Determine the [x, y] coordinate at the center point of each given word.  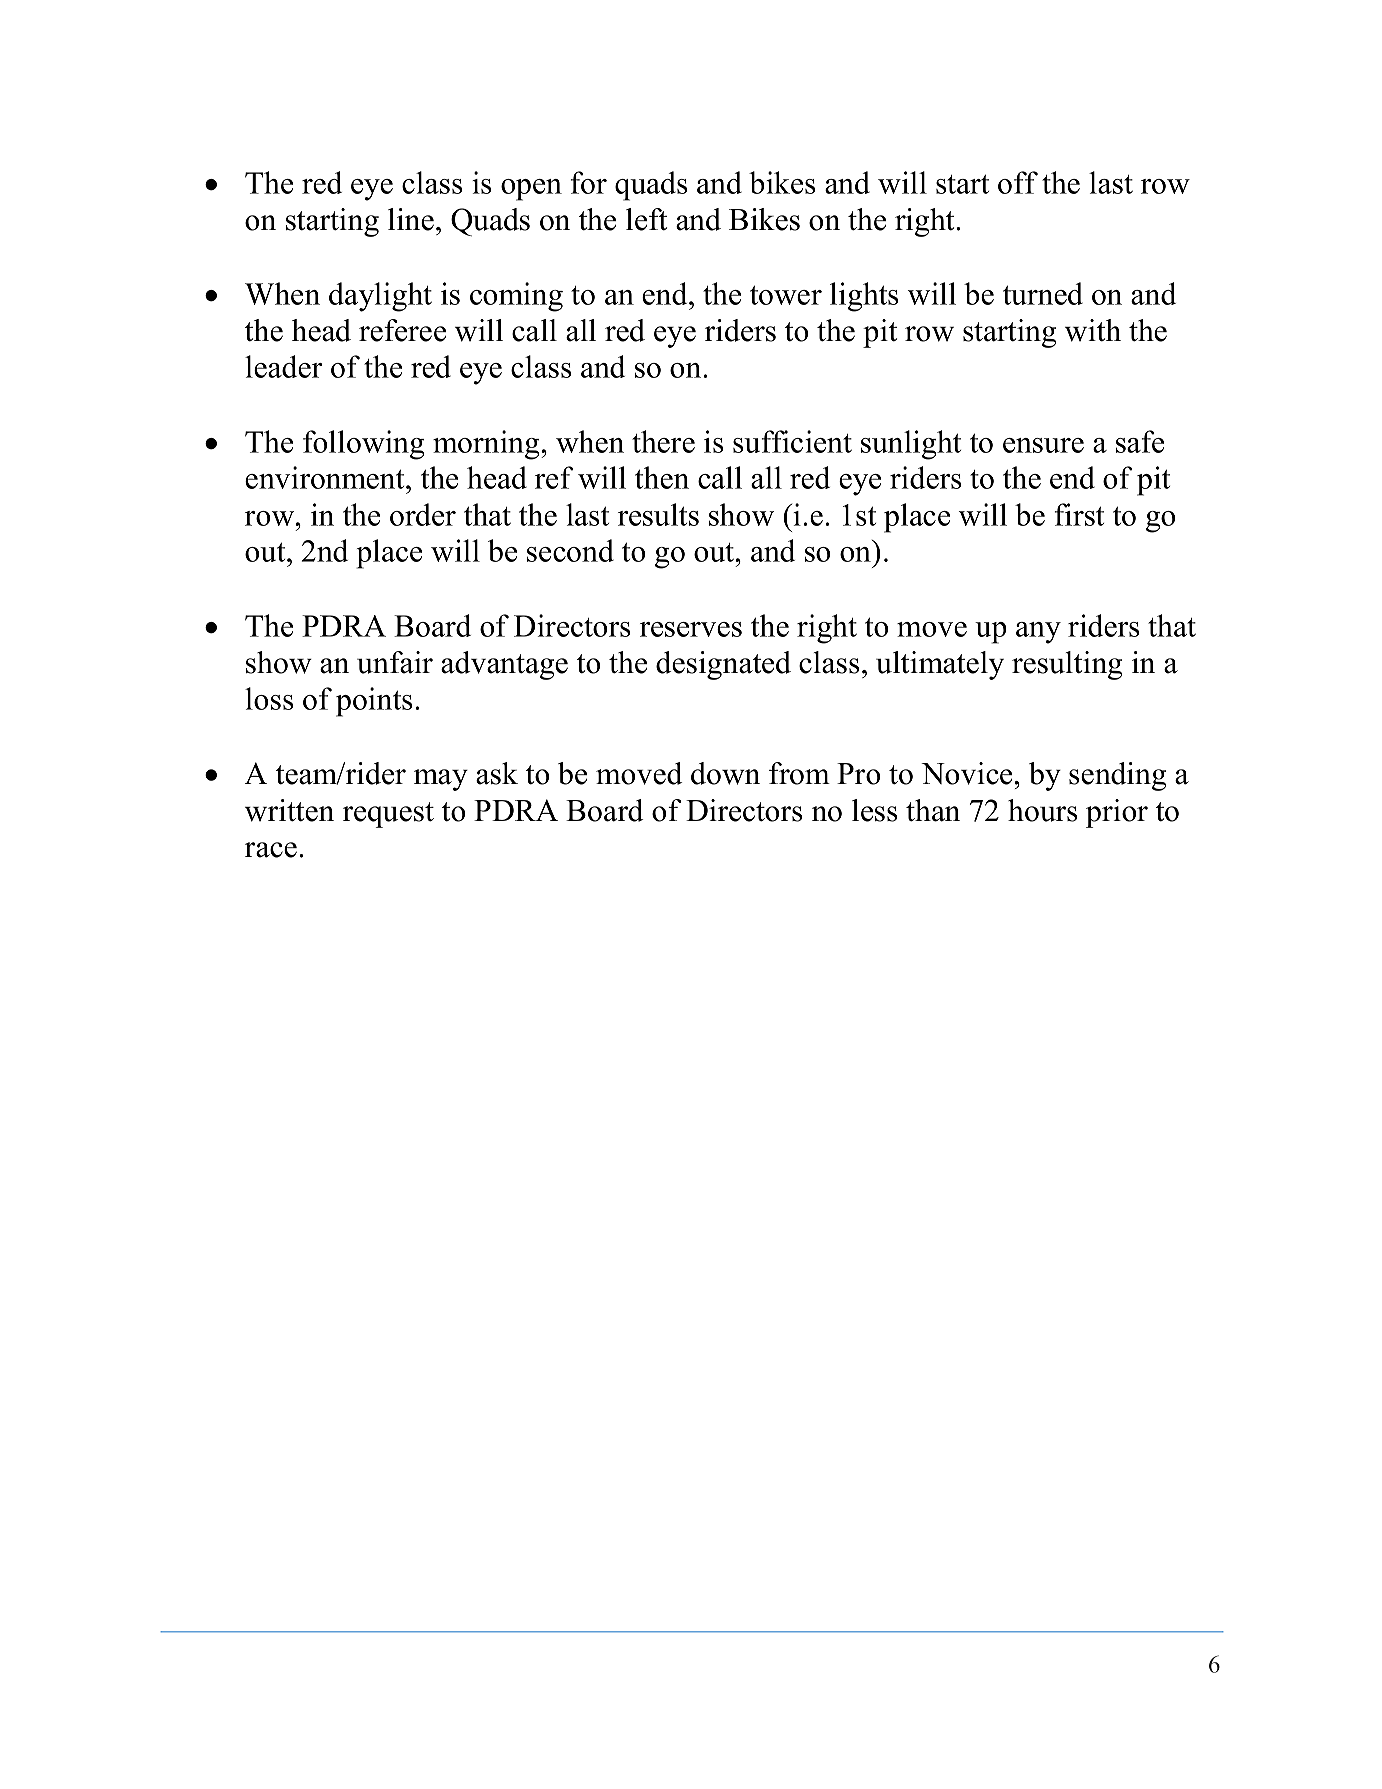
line [411, 219]
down [725, 773]
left [646, 219]
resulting [1067, 665]
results [658, 514]
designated [723, 665]
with [1093, 330]
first [1079, 514]
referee [402, 330]
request [388, 815]
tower [786, 295]
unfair [395, 662]
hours [1042, 810]
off [1018, 182]
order [423, 514]
